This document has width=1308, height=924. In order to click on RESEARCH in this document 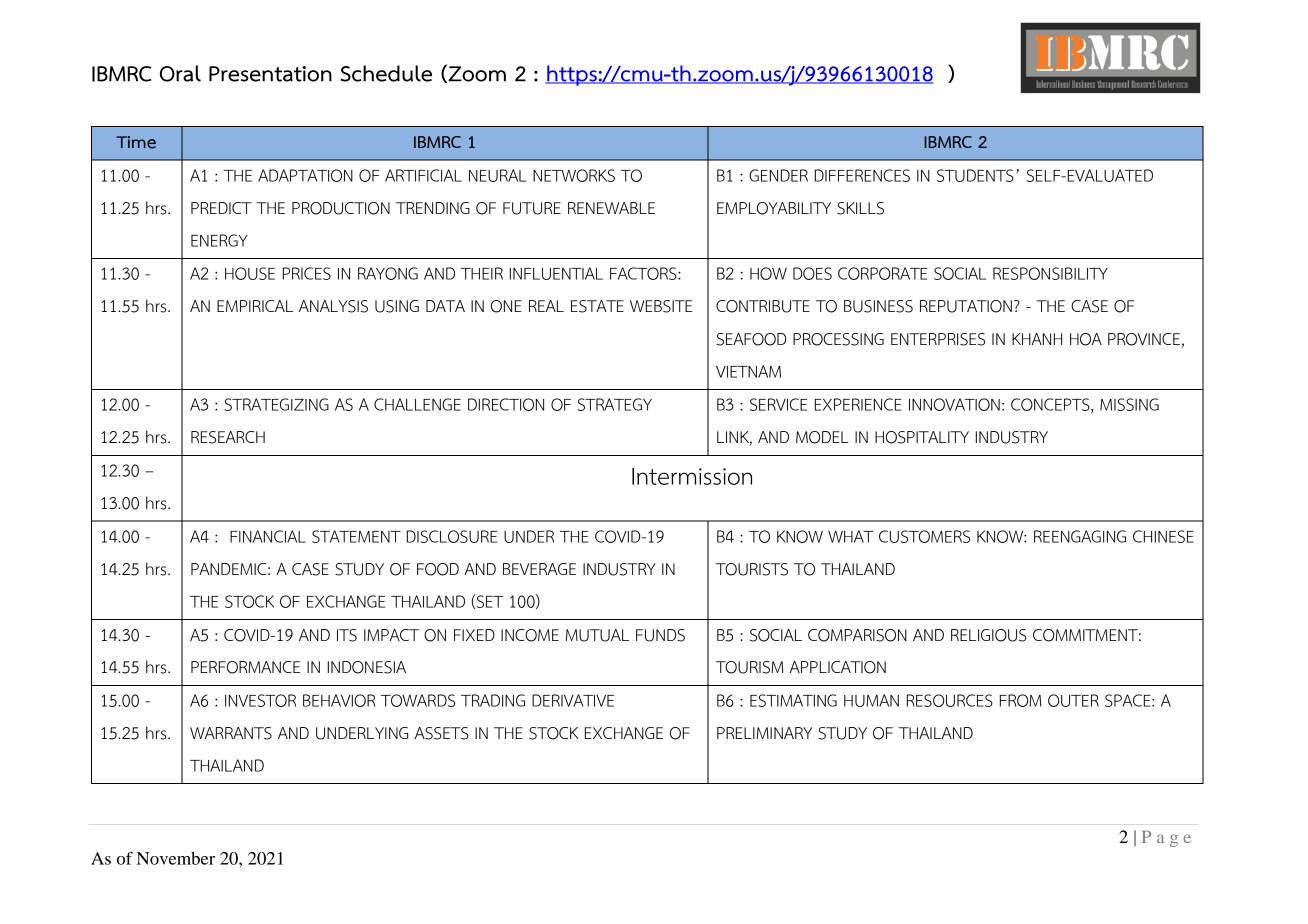, I will do `click(228, 437)`.
